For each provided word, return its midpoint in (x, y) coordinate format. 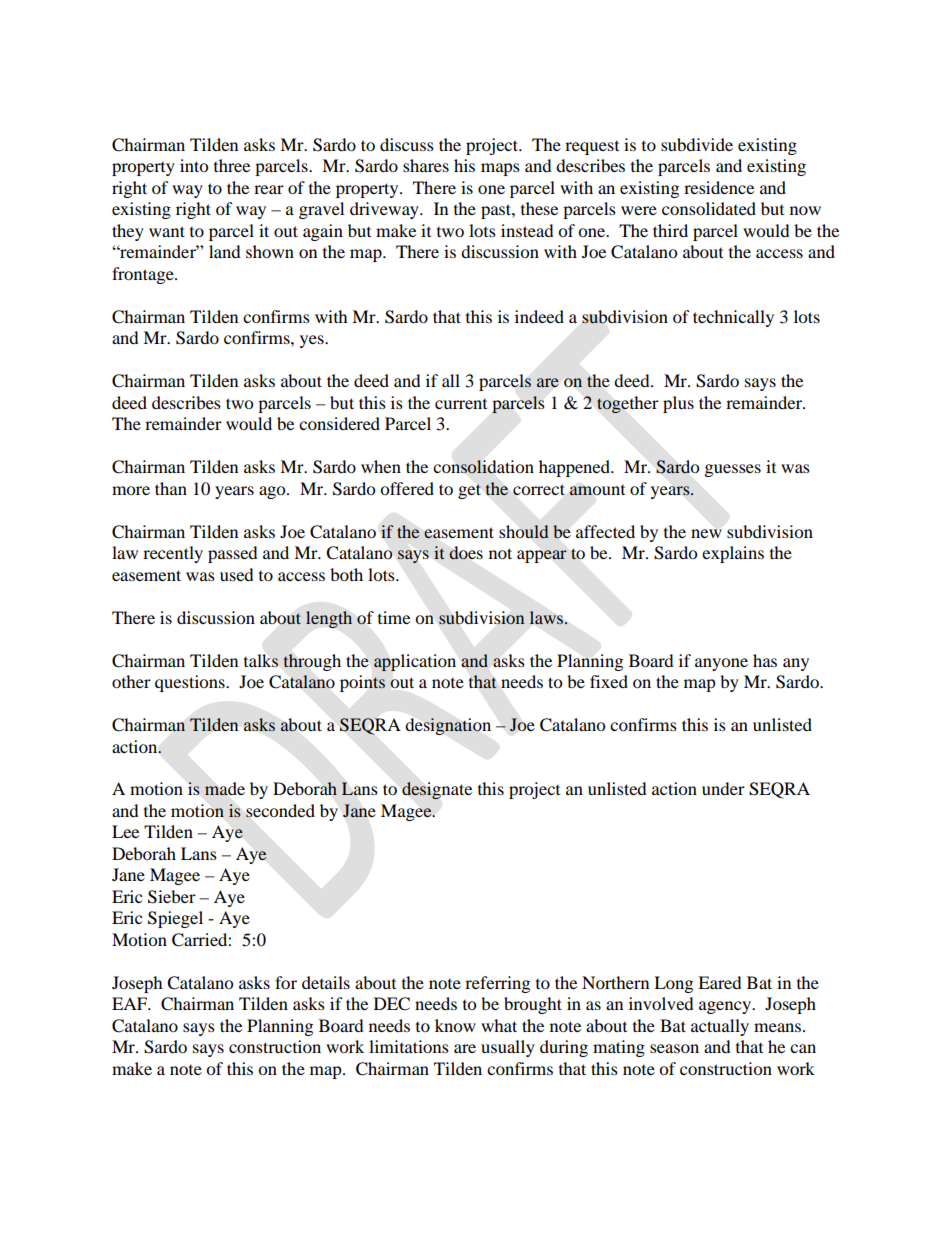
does (466, 553)
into (194, 165)
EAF (130, 1003)
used (237, 574)
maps (500, 169)
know (455, 1025)
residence (719, 187)
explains (733, 554)
